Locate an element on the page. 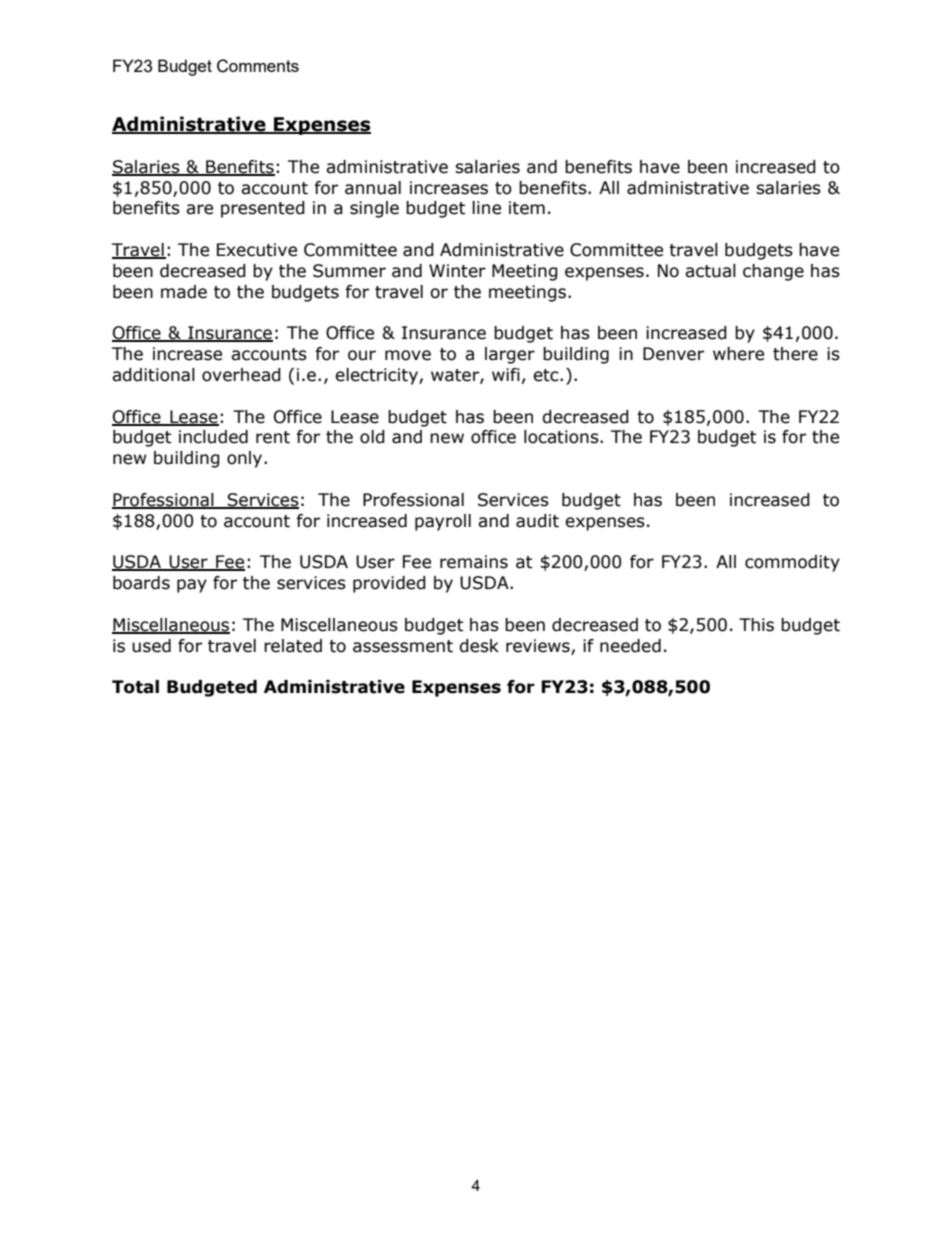 This page has height=1233, width=952. Comments is located at coordinates (258, 66).
